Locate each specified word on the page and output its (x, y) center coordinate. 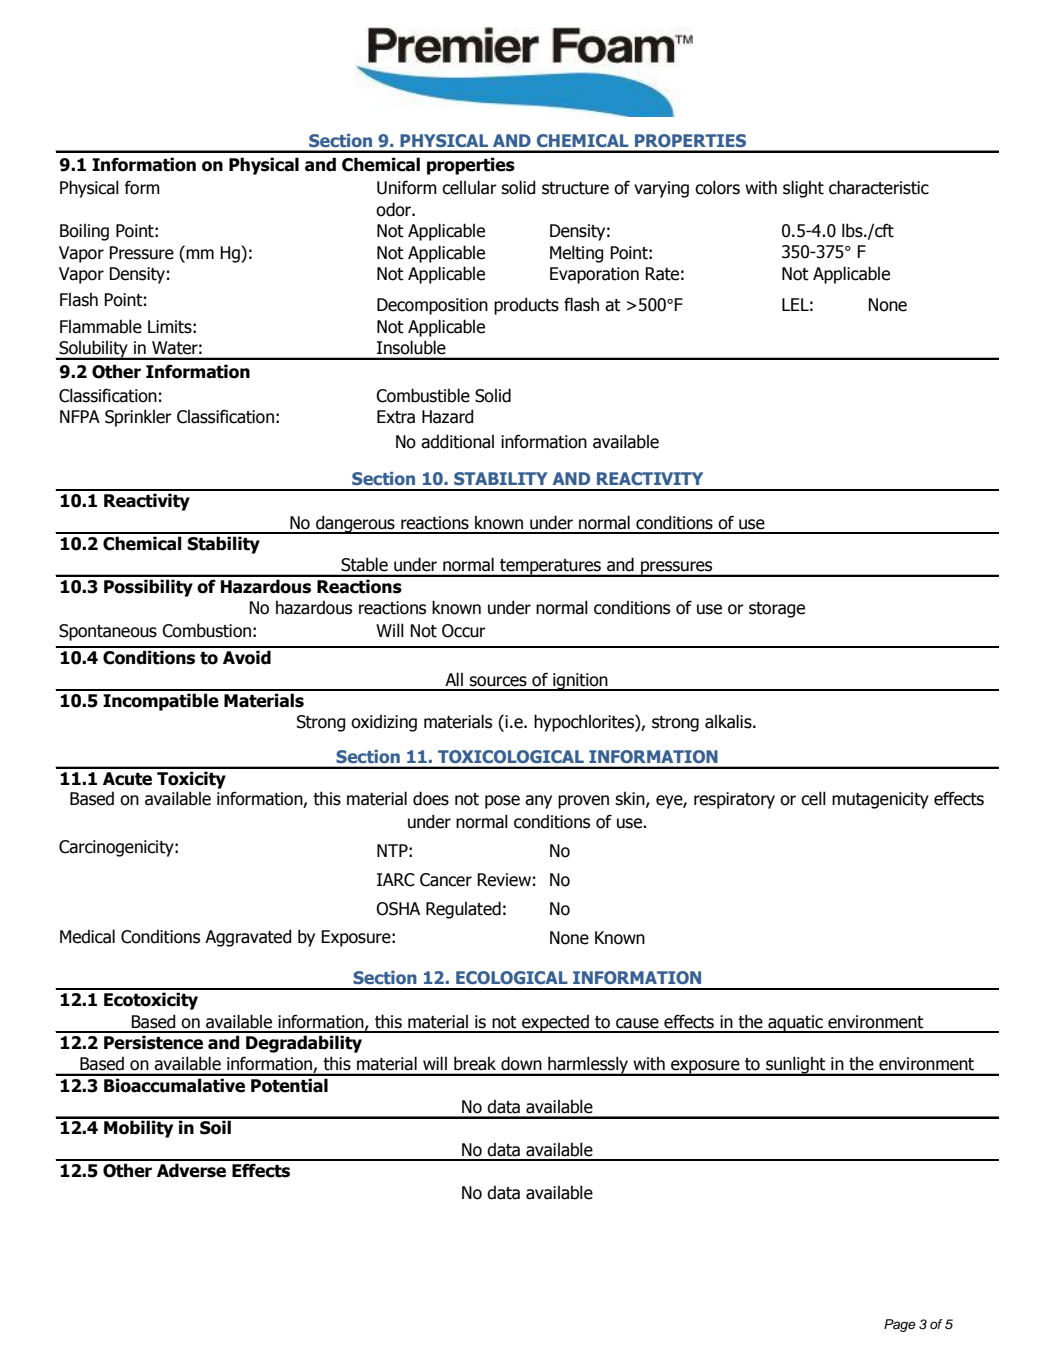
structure (575, 188)
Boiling (84, 232)
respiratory (734, 800)
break (475, 1063)
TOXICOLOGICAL (511, 756)
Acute (127, 779)
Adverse (191, 1170)
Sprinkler (138, 418)
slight (803, 189)
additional (457, 441)
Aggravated (248, 938)
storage (777, 610)
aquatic (795, 1024)
